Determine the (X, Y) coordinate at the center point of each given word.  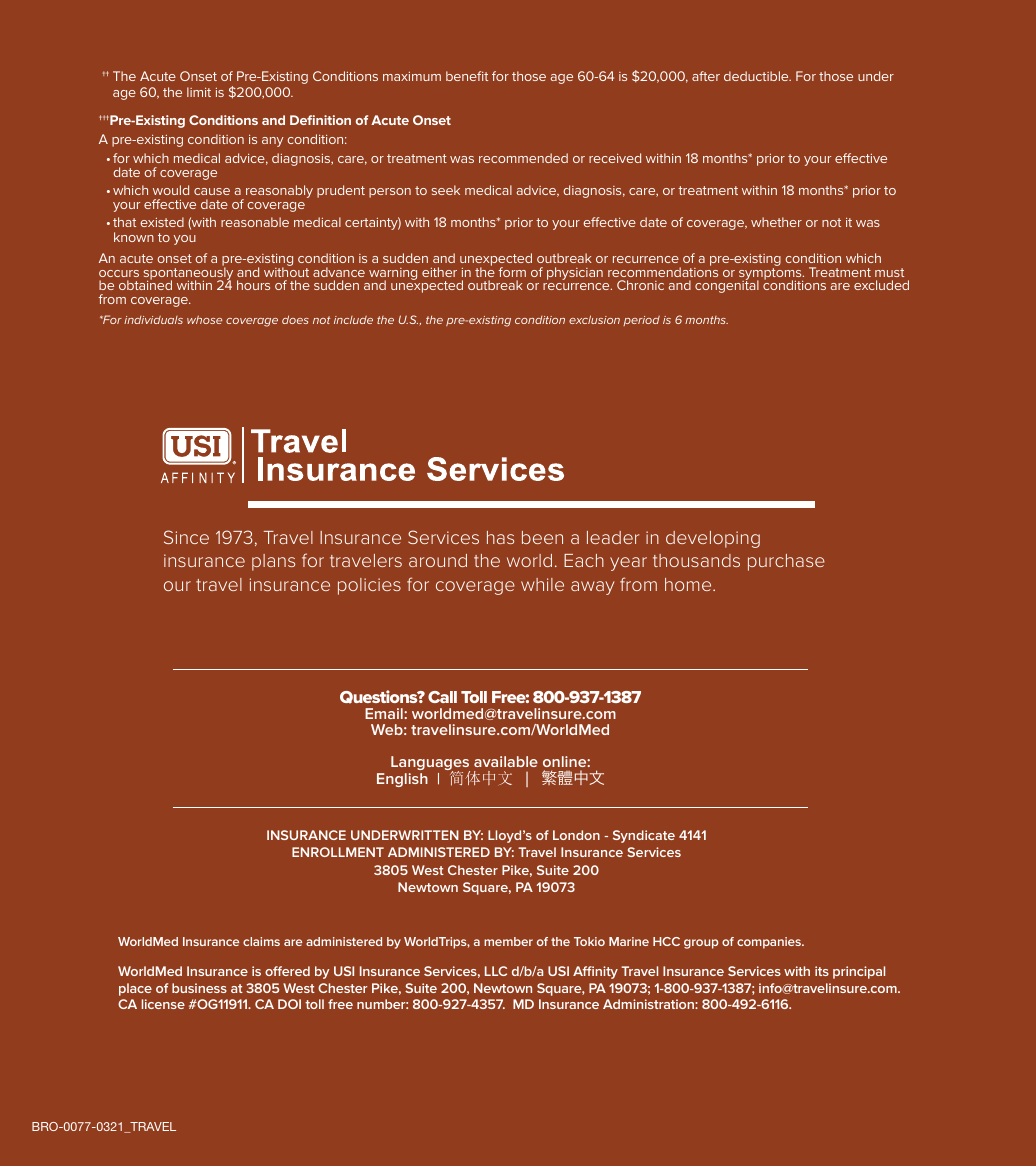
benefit (467, 76)
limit (199, 92)
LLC (496, 971)
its (822, 971)
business (199, 988)
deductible (757, 76)
